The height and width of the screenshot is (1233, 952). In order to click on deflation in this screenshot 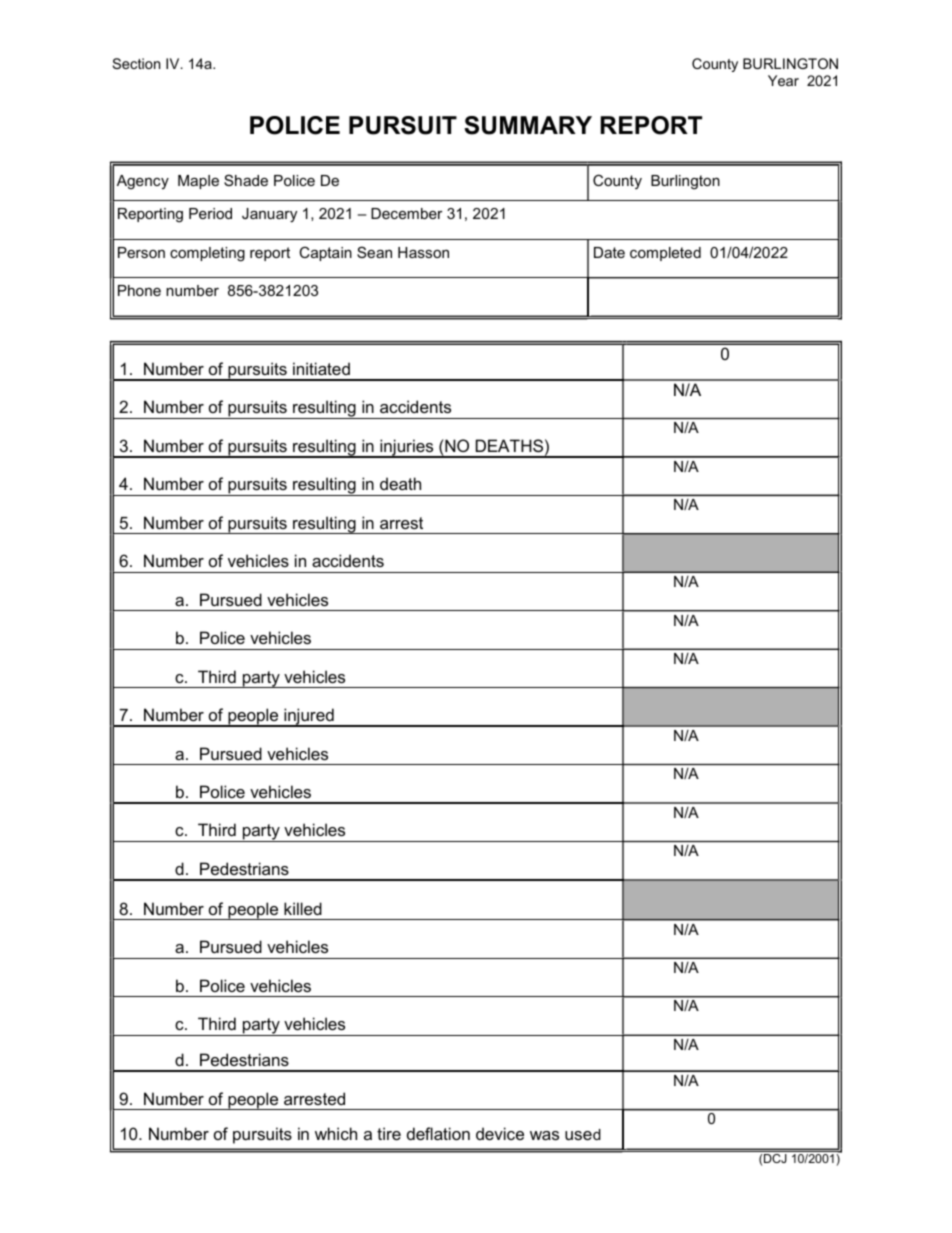, I will do `click(438, 1133)`.
